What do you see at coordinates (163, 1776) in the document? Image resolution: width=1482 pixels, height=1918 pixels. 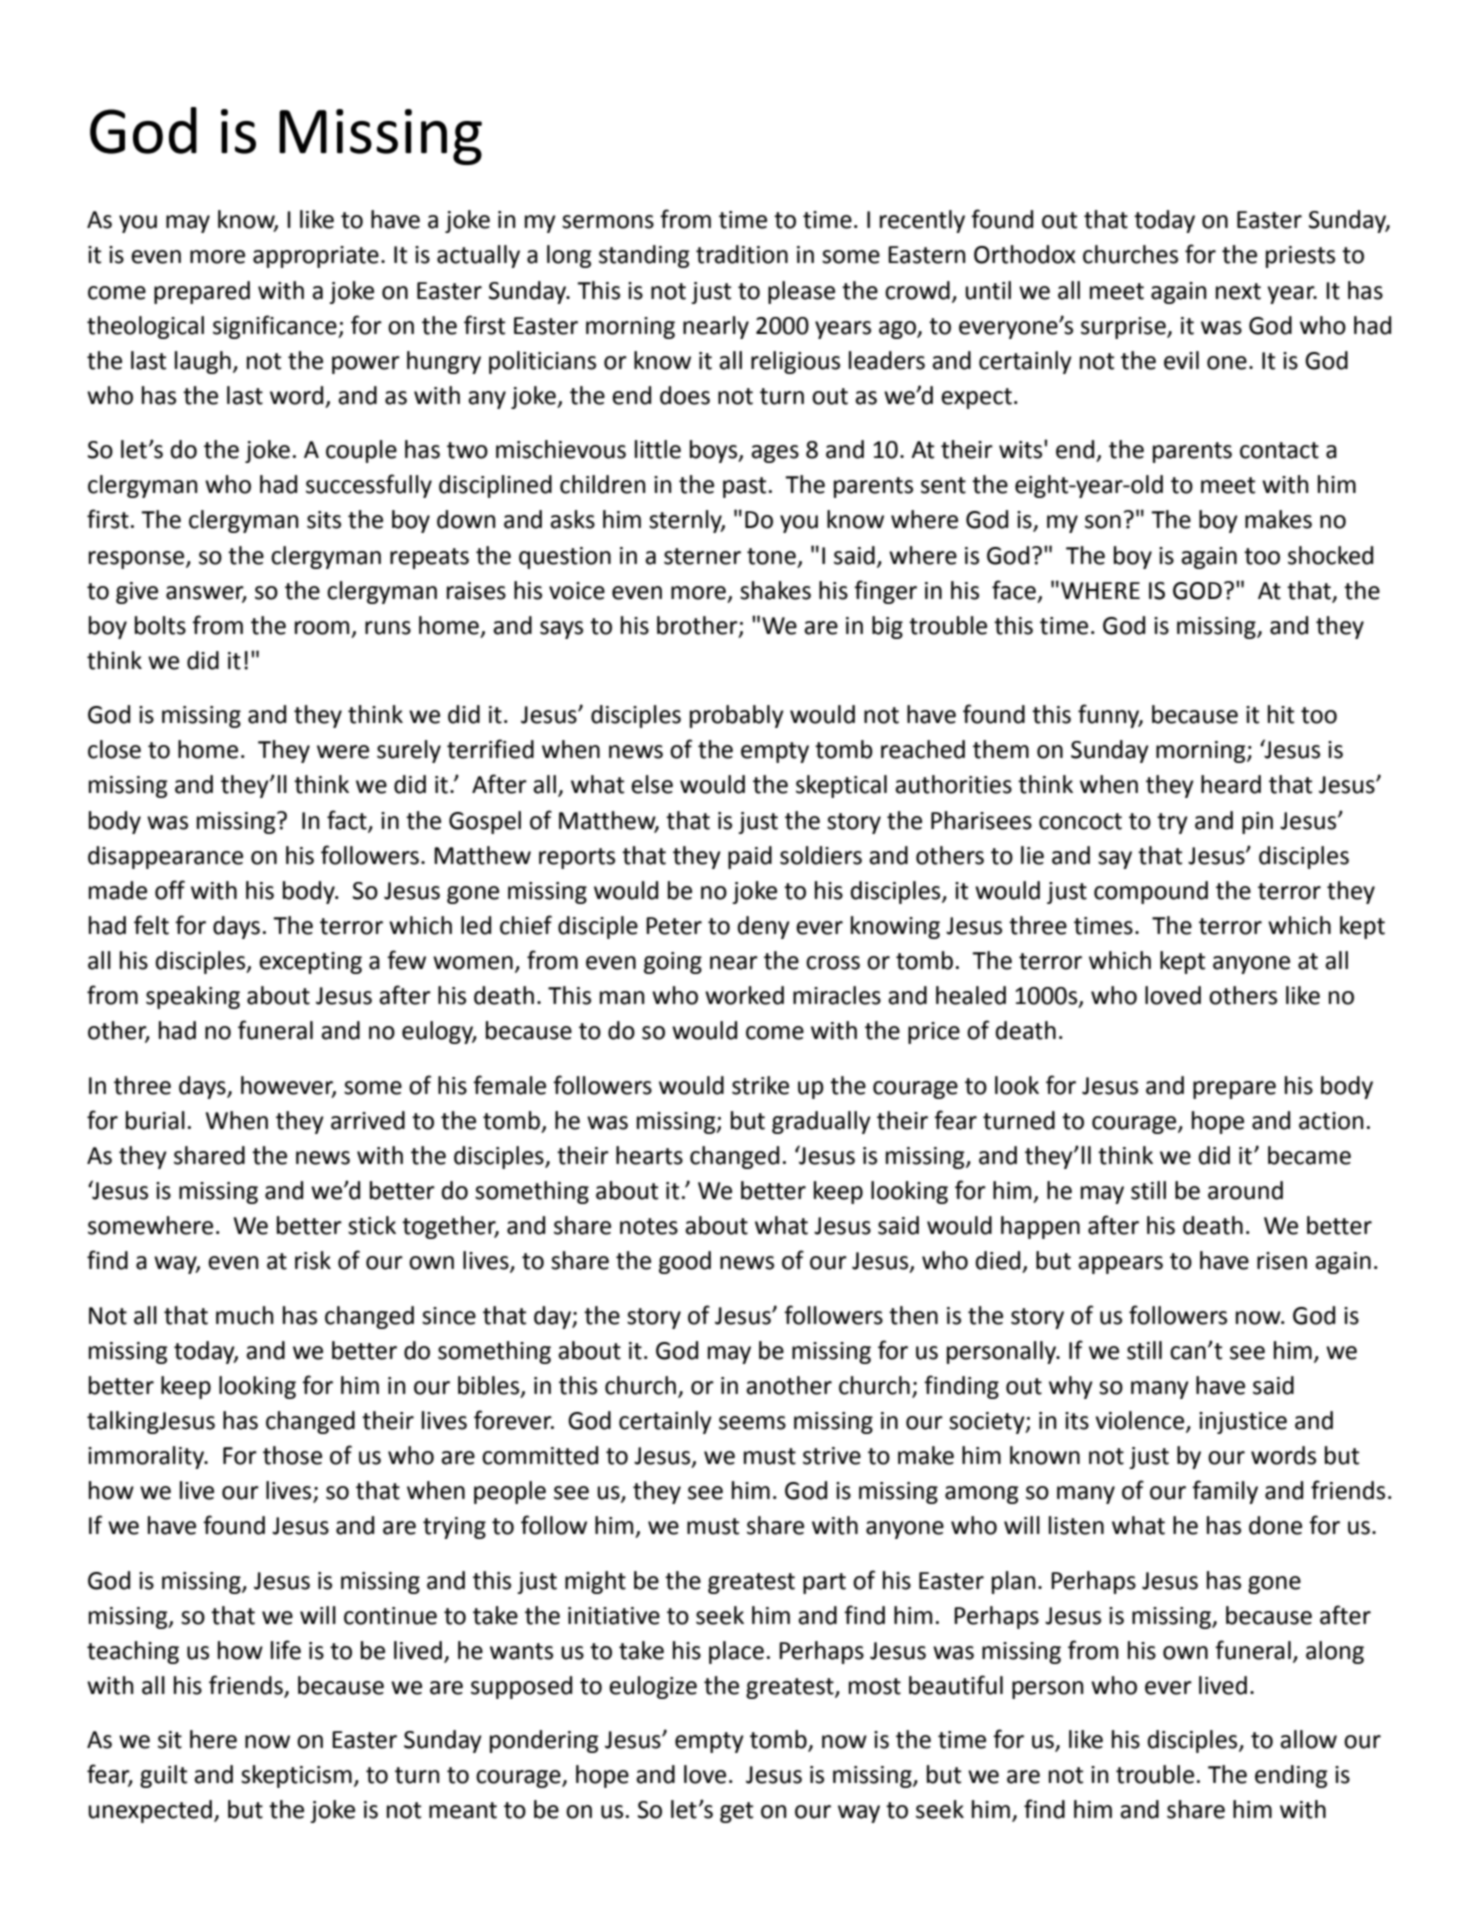 I see `guilt` at bounding box center [163, 1776].
